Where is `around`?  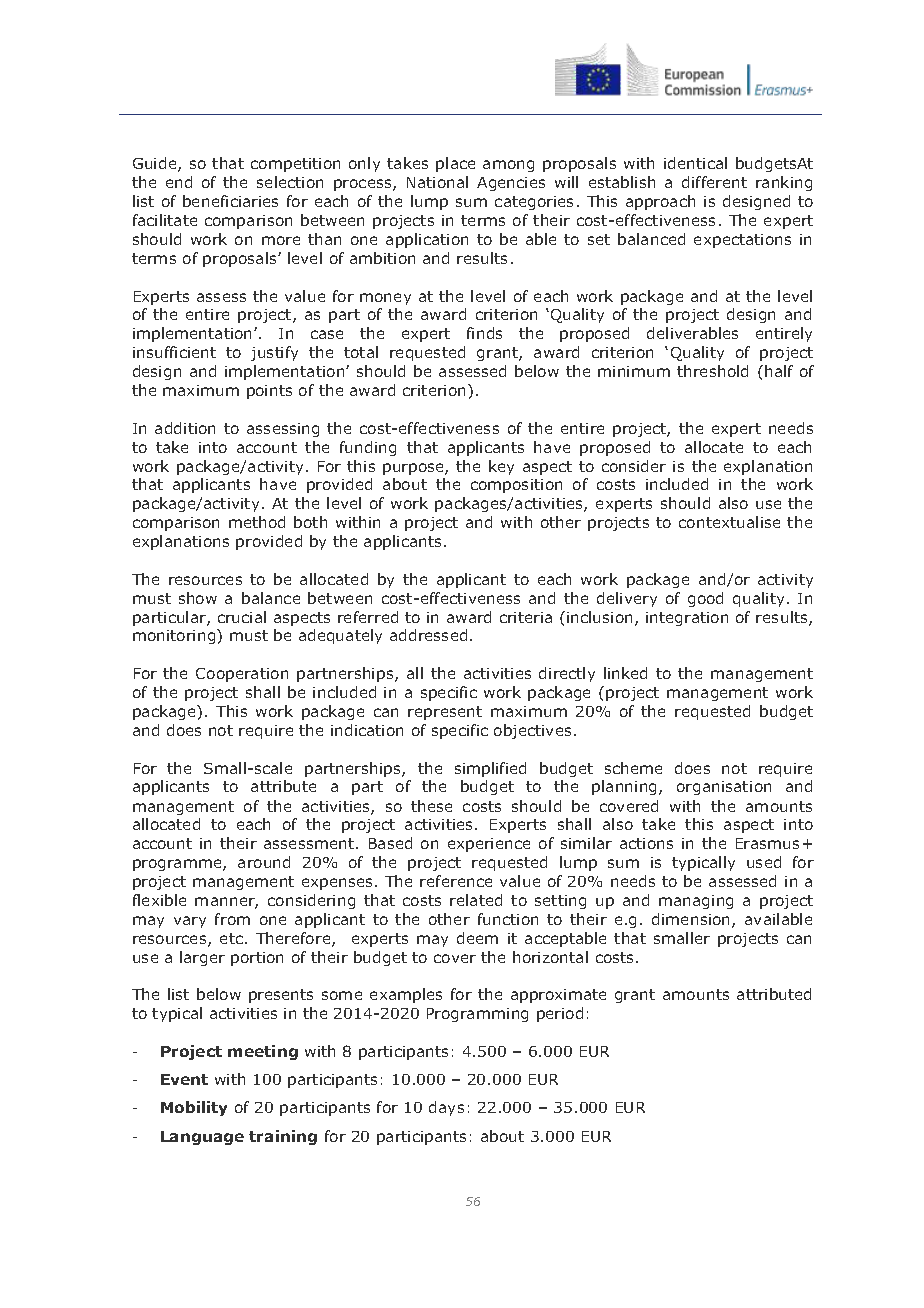 around is located at coordinates (264, 862).
